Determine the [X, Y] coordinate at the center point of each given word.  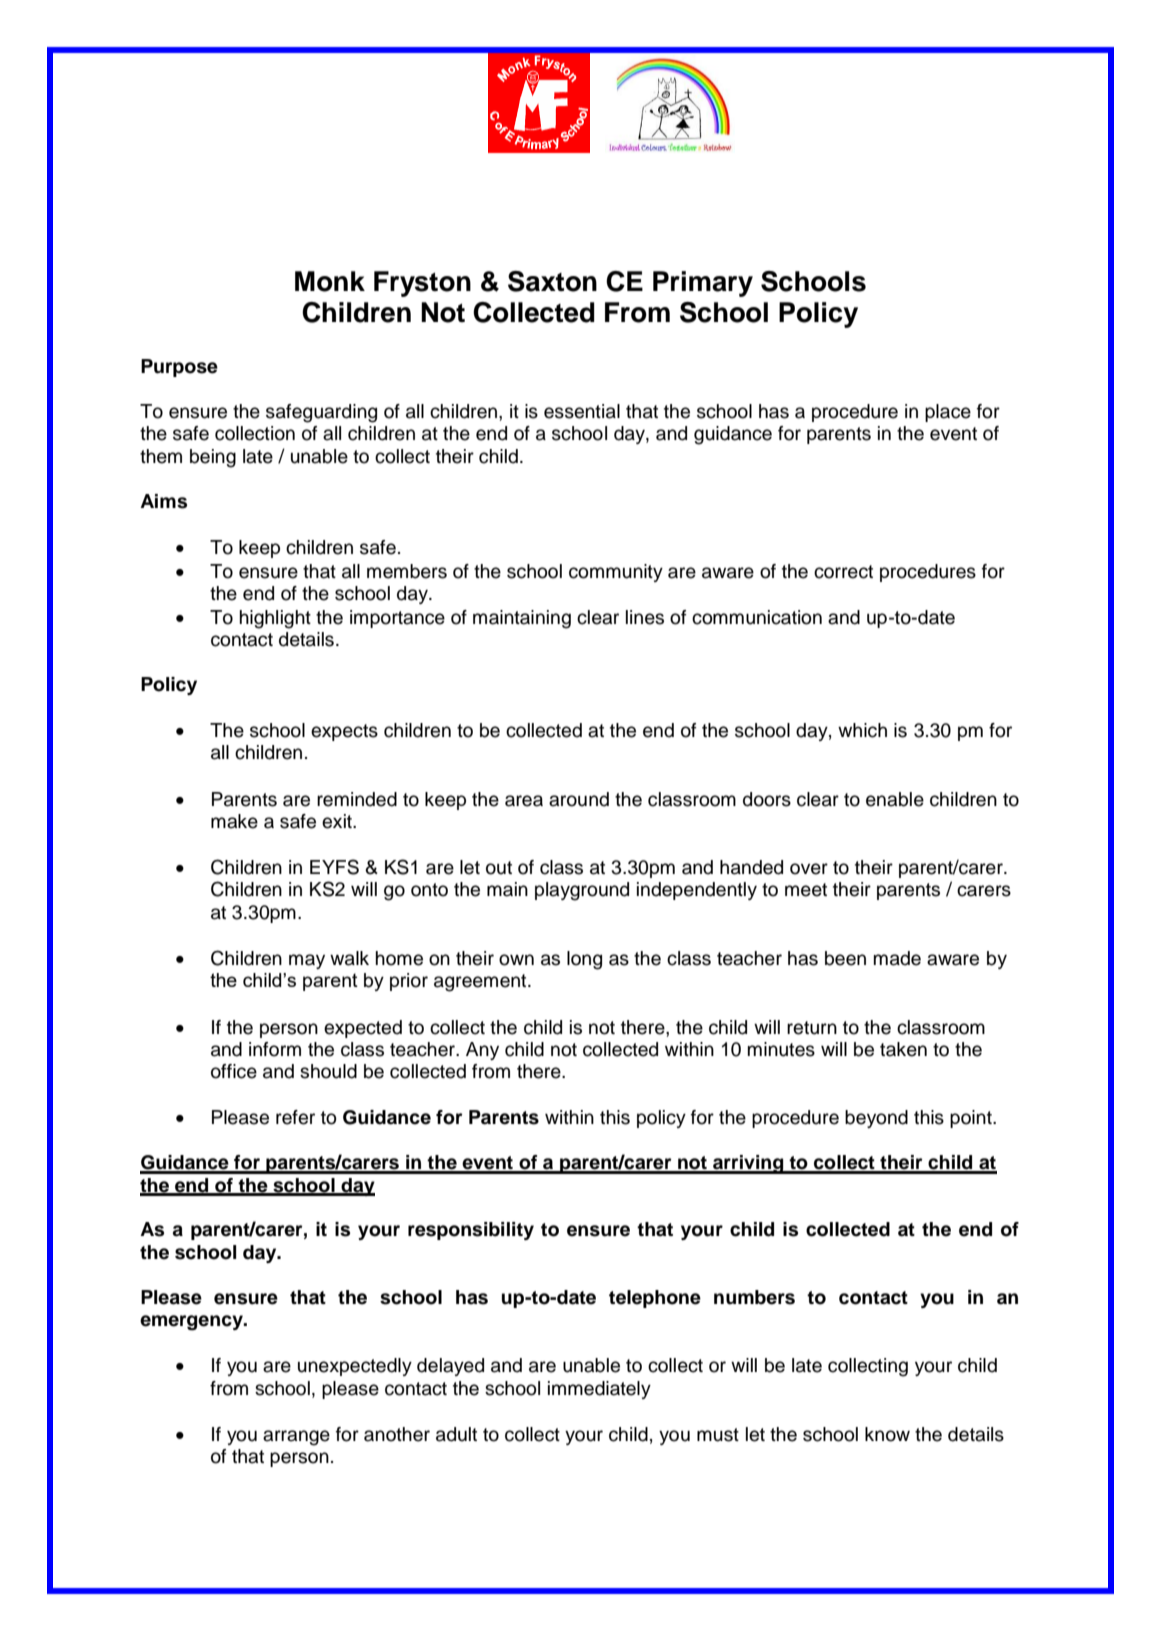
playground [582, 891]
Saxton [552, 281]
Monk [330, 281]
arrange [296, 1438]
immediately [599, 1390]
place [948, 413]
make [234, 821]
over [809, 869]
